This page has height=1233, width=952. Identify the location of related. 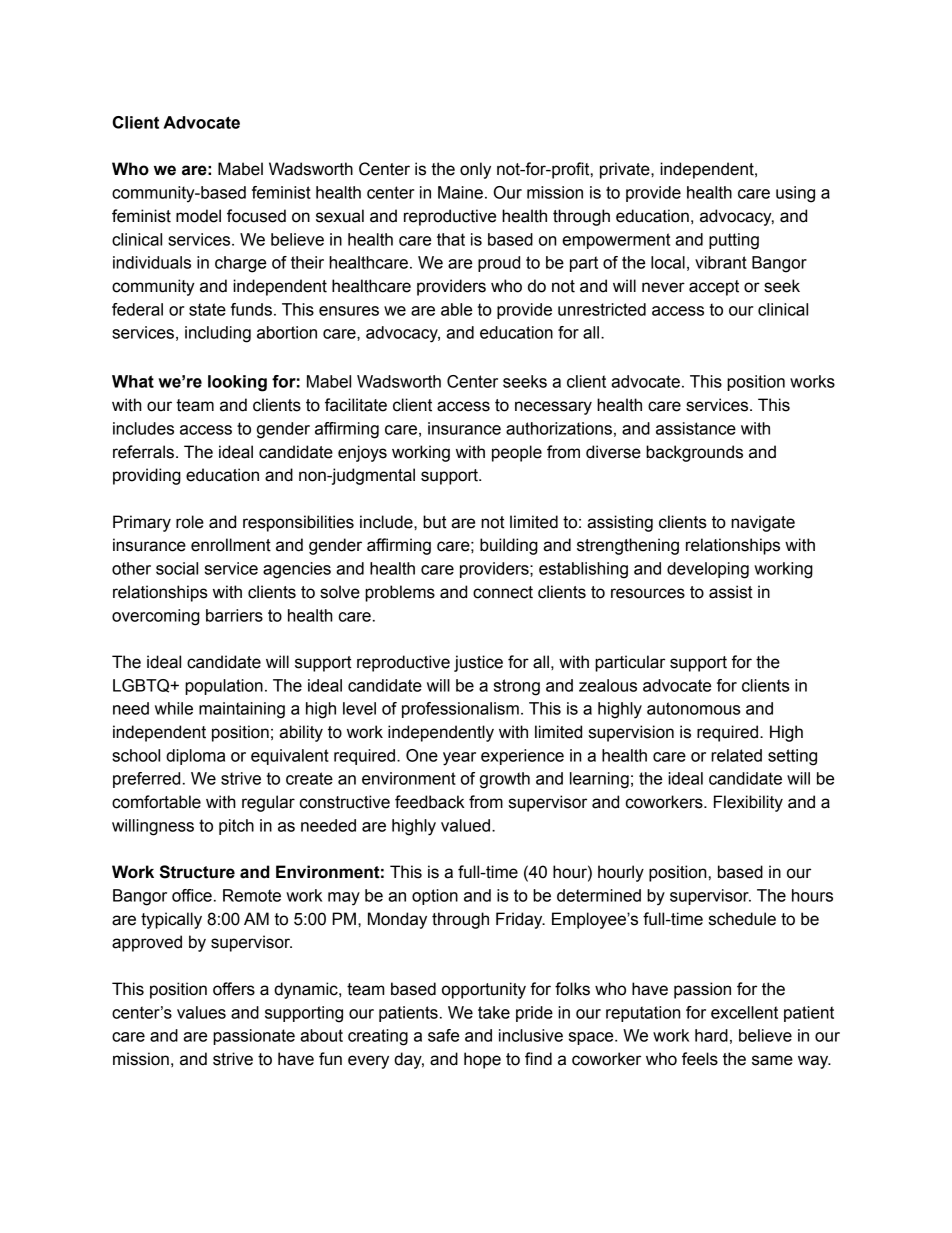
(736, 755).
